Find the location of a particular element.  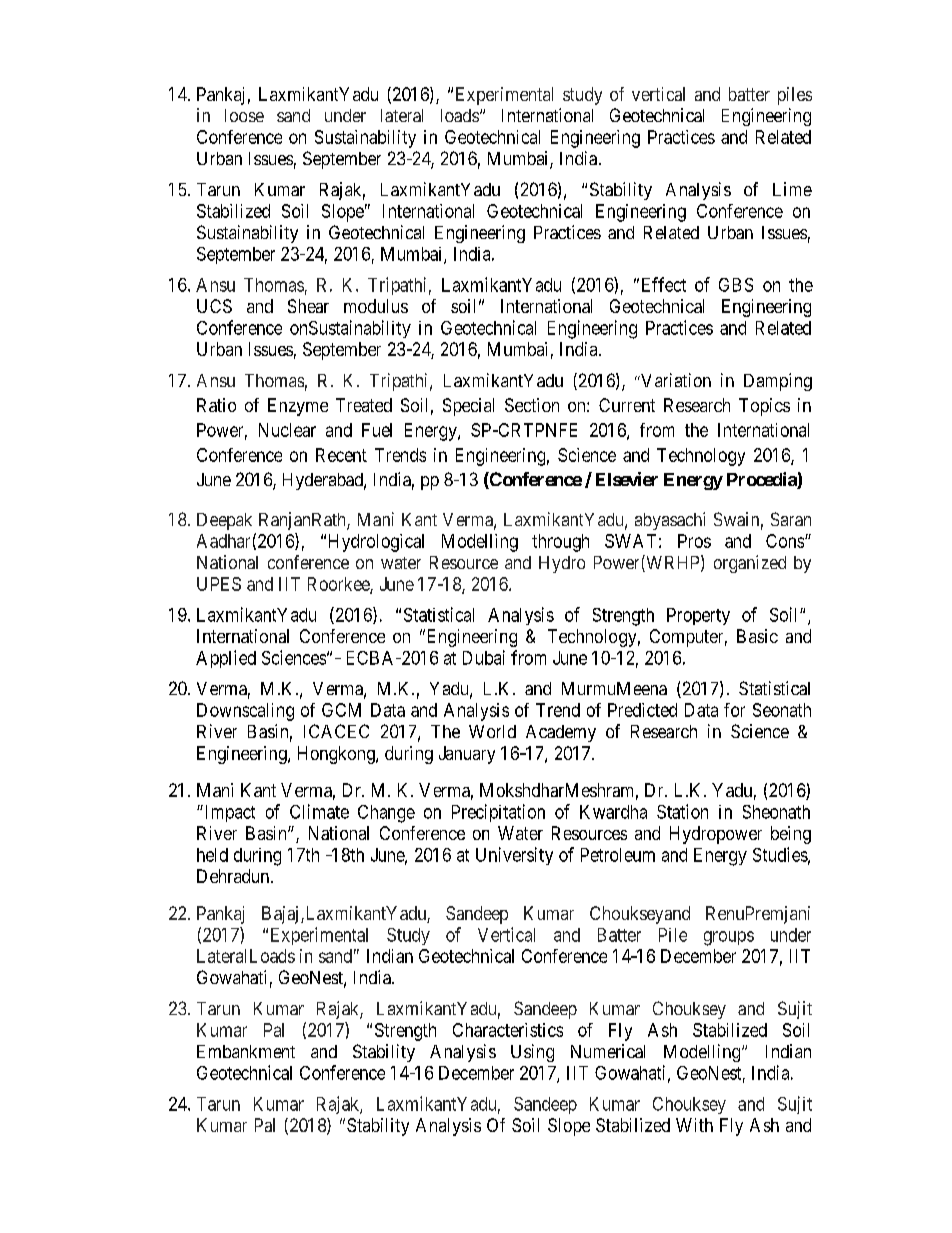

Embankment is located at coordinates (246, 1051).
